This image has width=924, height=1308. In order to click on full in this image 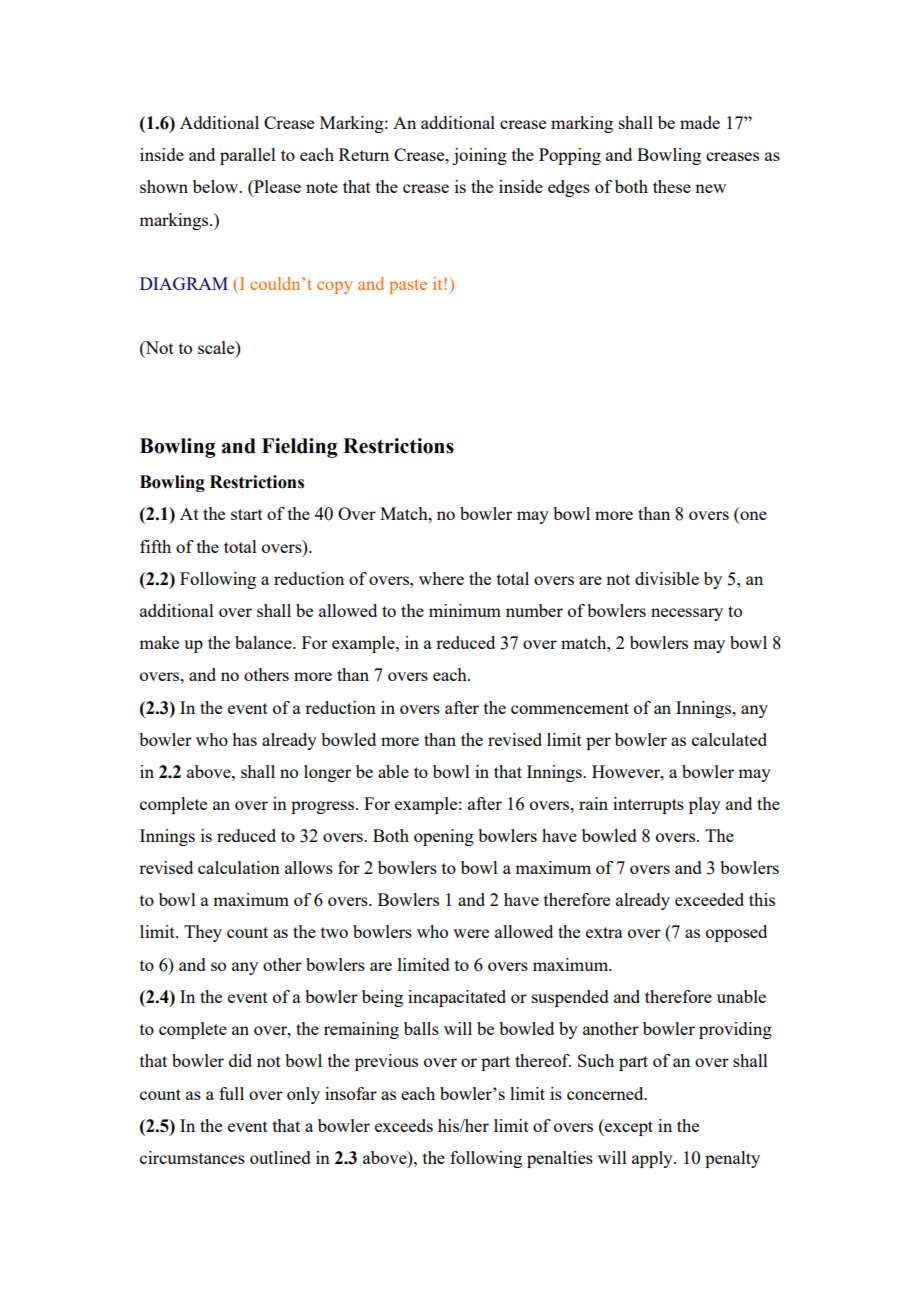, I will do `click(231, 1093)`.
